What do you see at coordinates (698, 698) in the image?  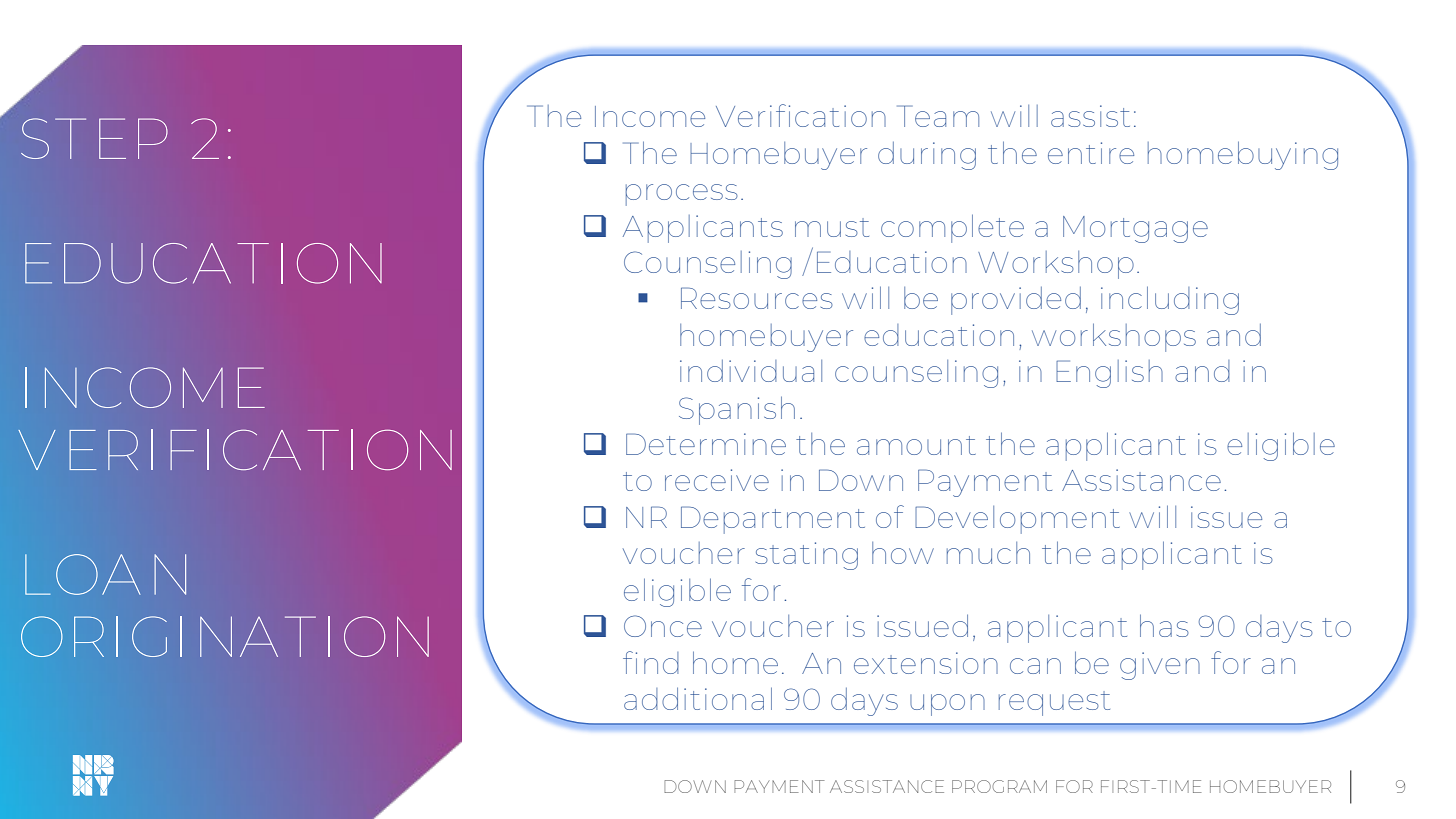 I see `additional` at bounding box center [698, 698].
